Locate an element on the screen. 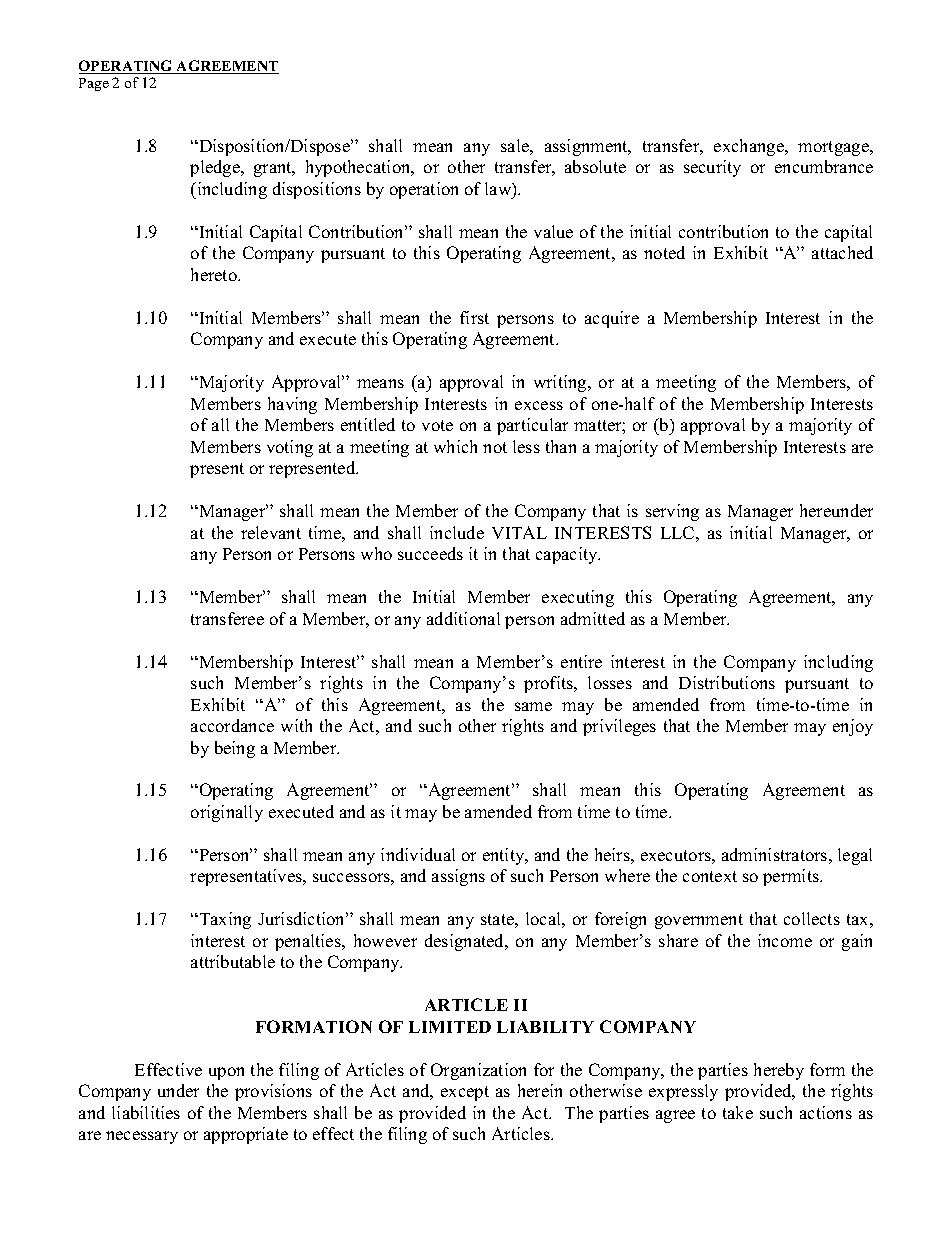 This screenshot has width=952, height=1233. exchange is located at coordinates (750, 147).
